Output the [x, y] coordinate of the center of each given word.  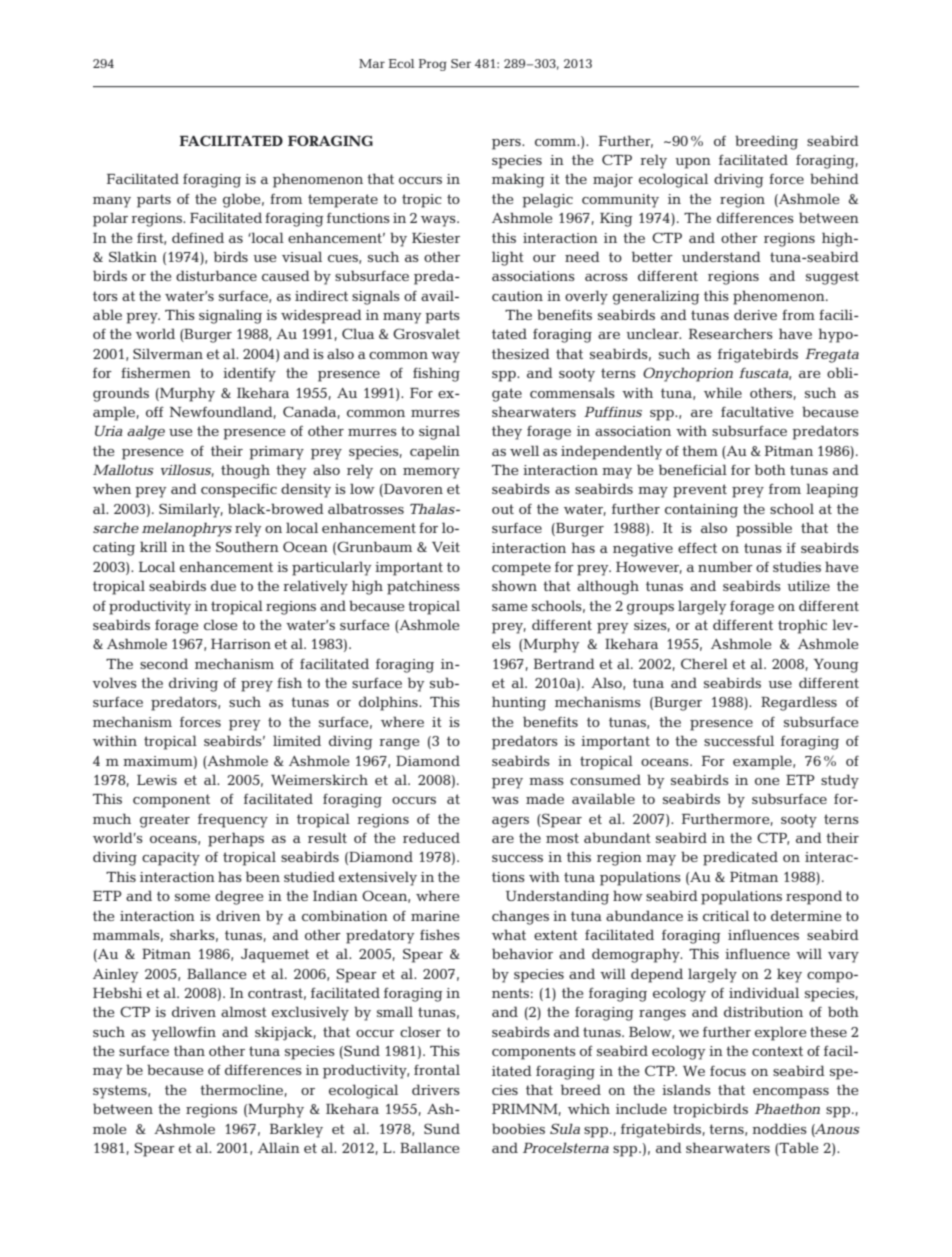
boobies [518, 1128]
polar [110, 219]
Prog [433, 65]
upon [693, 163]
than [189, 1050]
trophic [802, 626]
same [509, 607]
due [223, 585]
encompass [791, 1093]
